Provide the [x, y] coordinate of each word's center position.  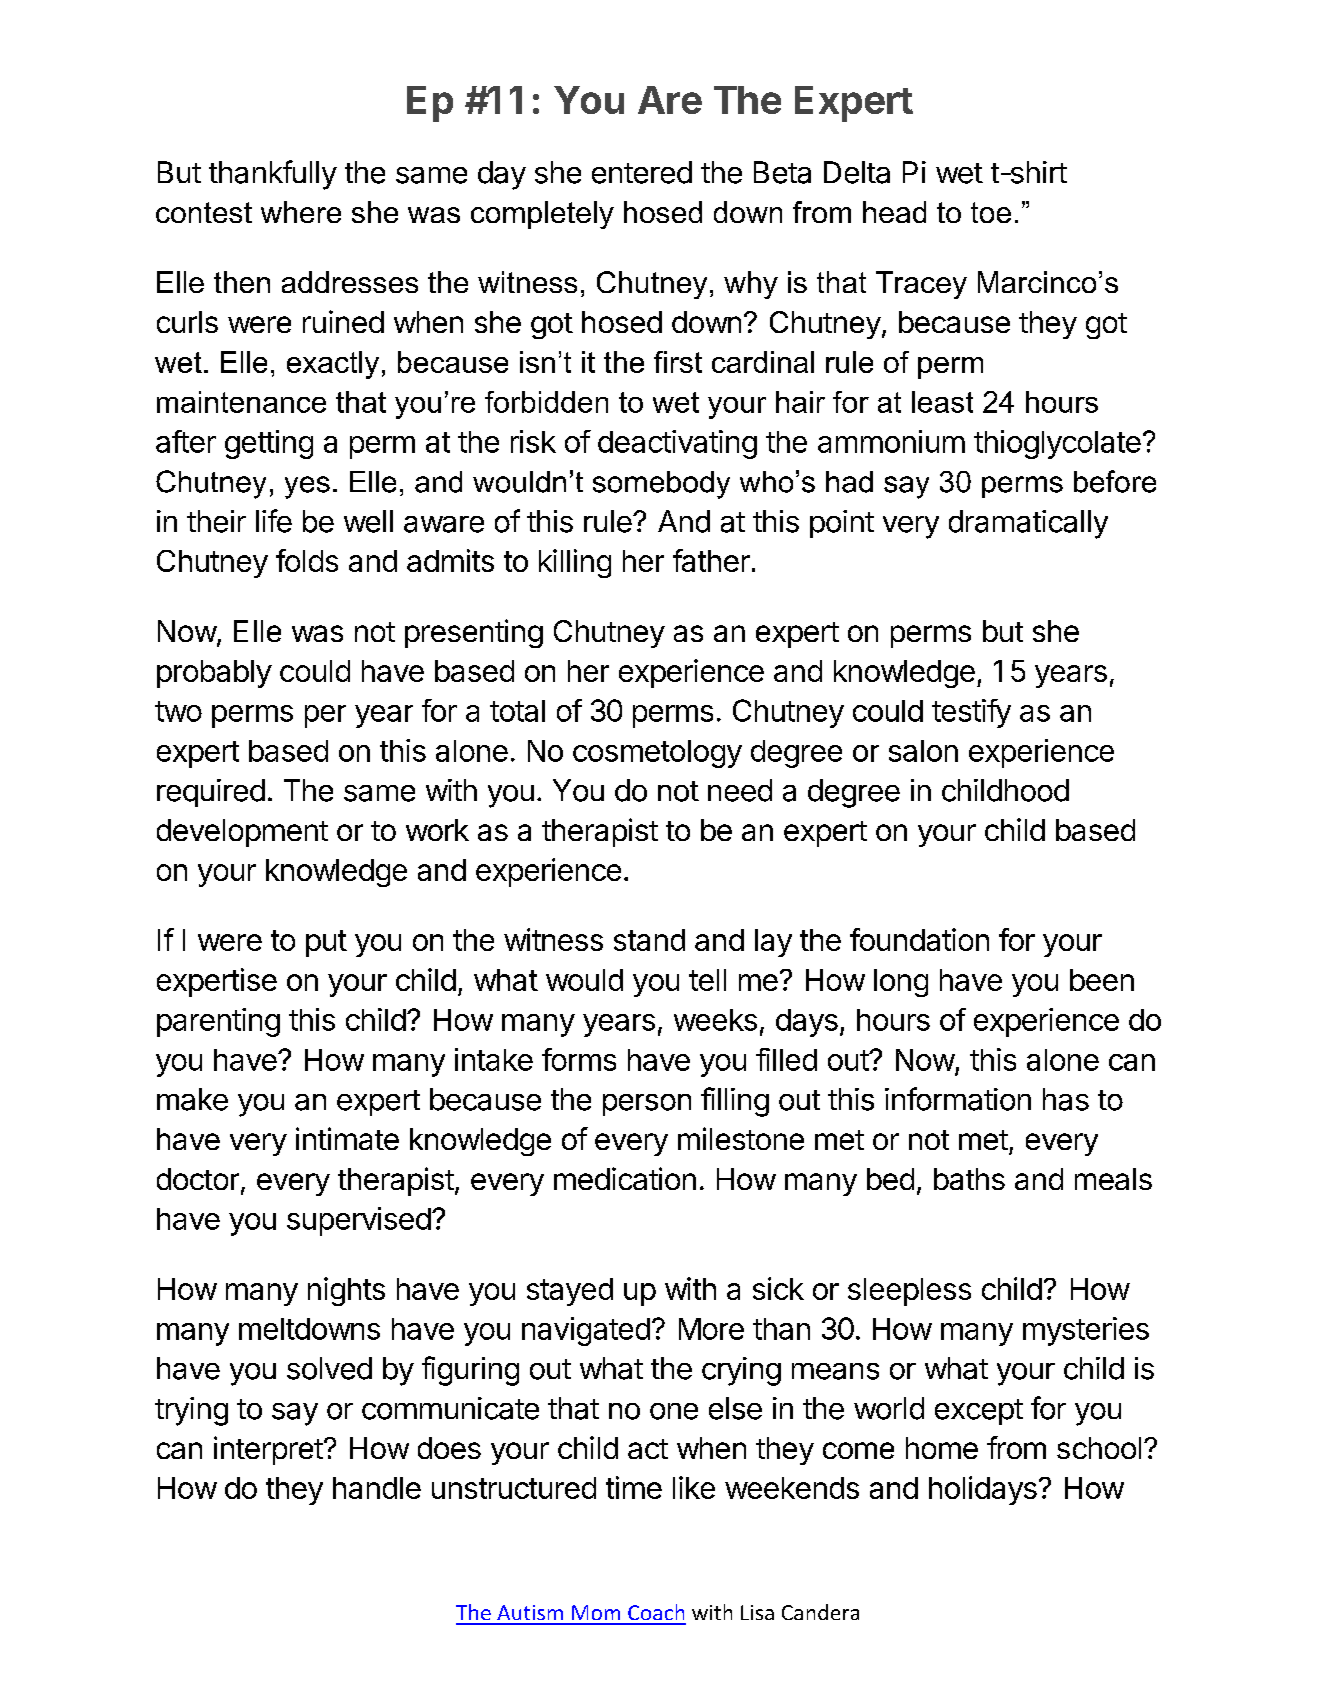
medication [625, 1178]
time [634, 1487]
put [326, 943]
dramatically [1028, 524]
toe [991, 212]
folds [307, 560]
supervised [359, 1221]
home [942, 1448]
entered [642, 172]
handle [377, 1488]
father [711, 560]
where [301, 212]
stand [649, 940]
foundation [919, 939]
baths [969, 1179]
